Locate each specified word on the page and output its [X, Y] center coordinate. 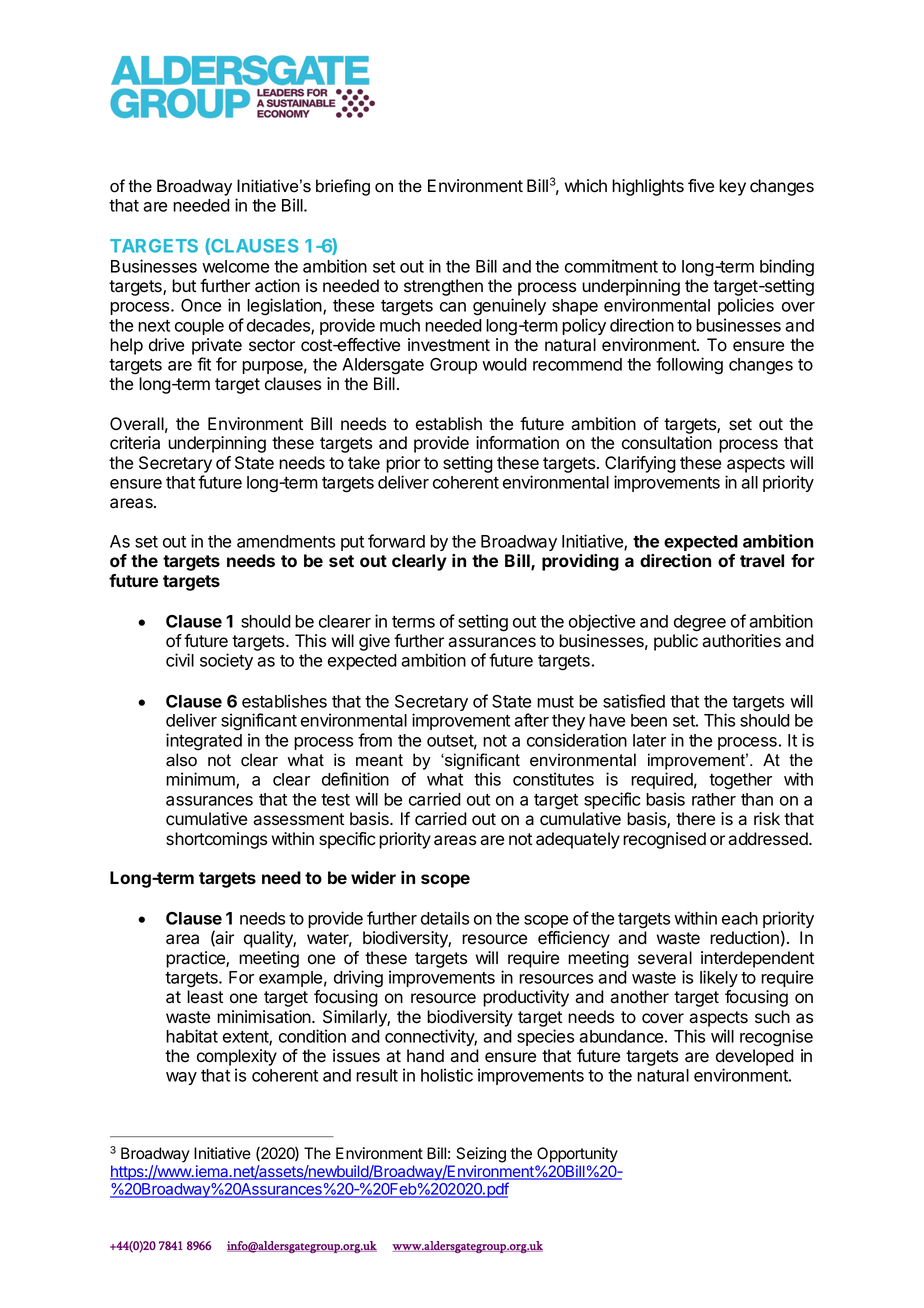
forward [396, 541]
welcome [235, 266]
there [695, 819]
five [701, 186]
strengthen [443, 287]
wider [373, 877]
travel [762, 560]
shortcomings [216, 840]
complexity [237, 1057]
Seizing [481, 1155]
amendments [286, 541]
